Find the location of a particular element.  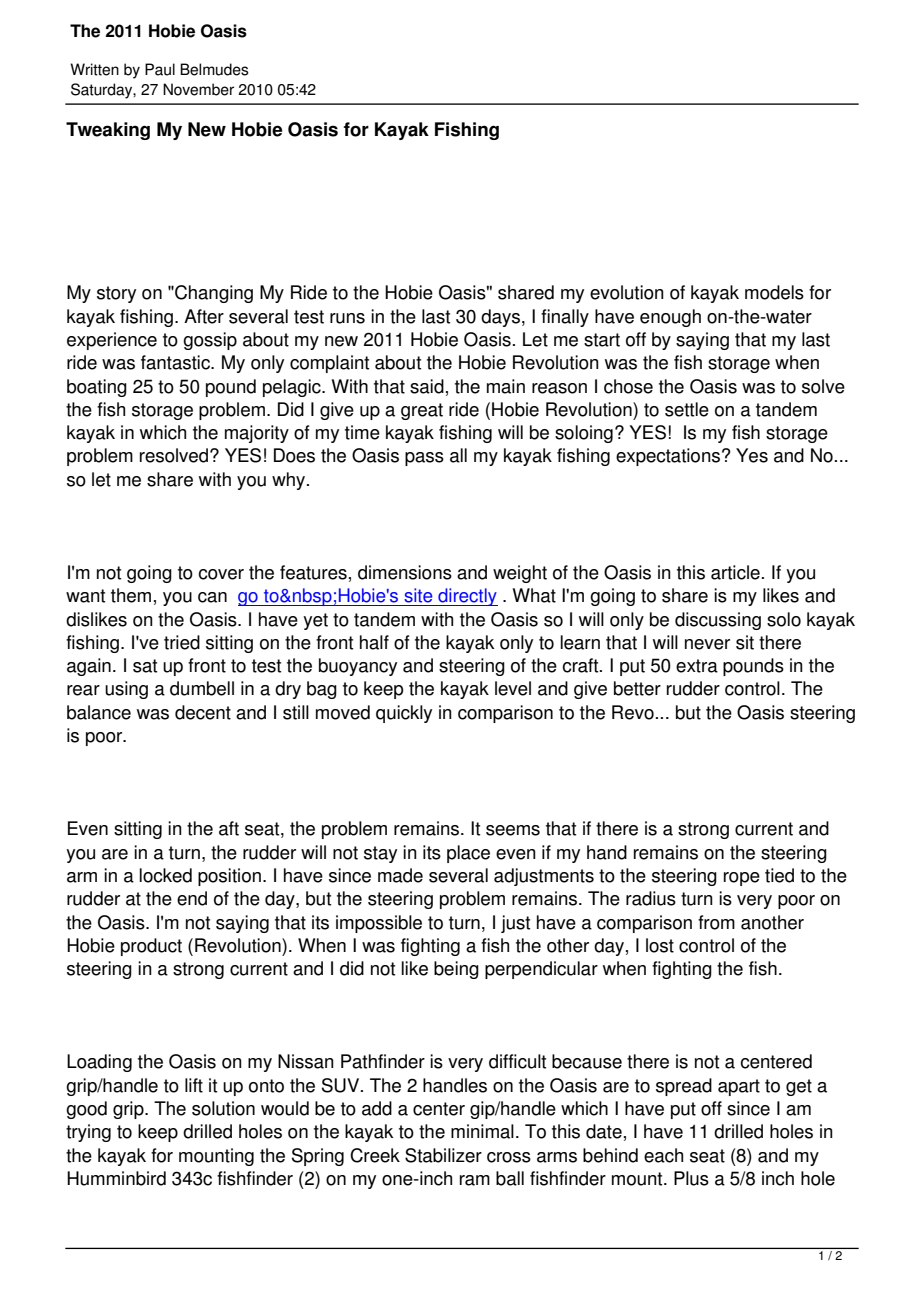

discussing is located at coordinates (718, 621).
